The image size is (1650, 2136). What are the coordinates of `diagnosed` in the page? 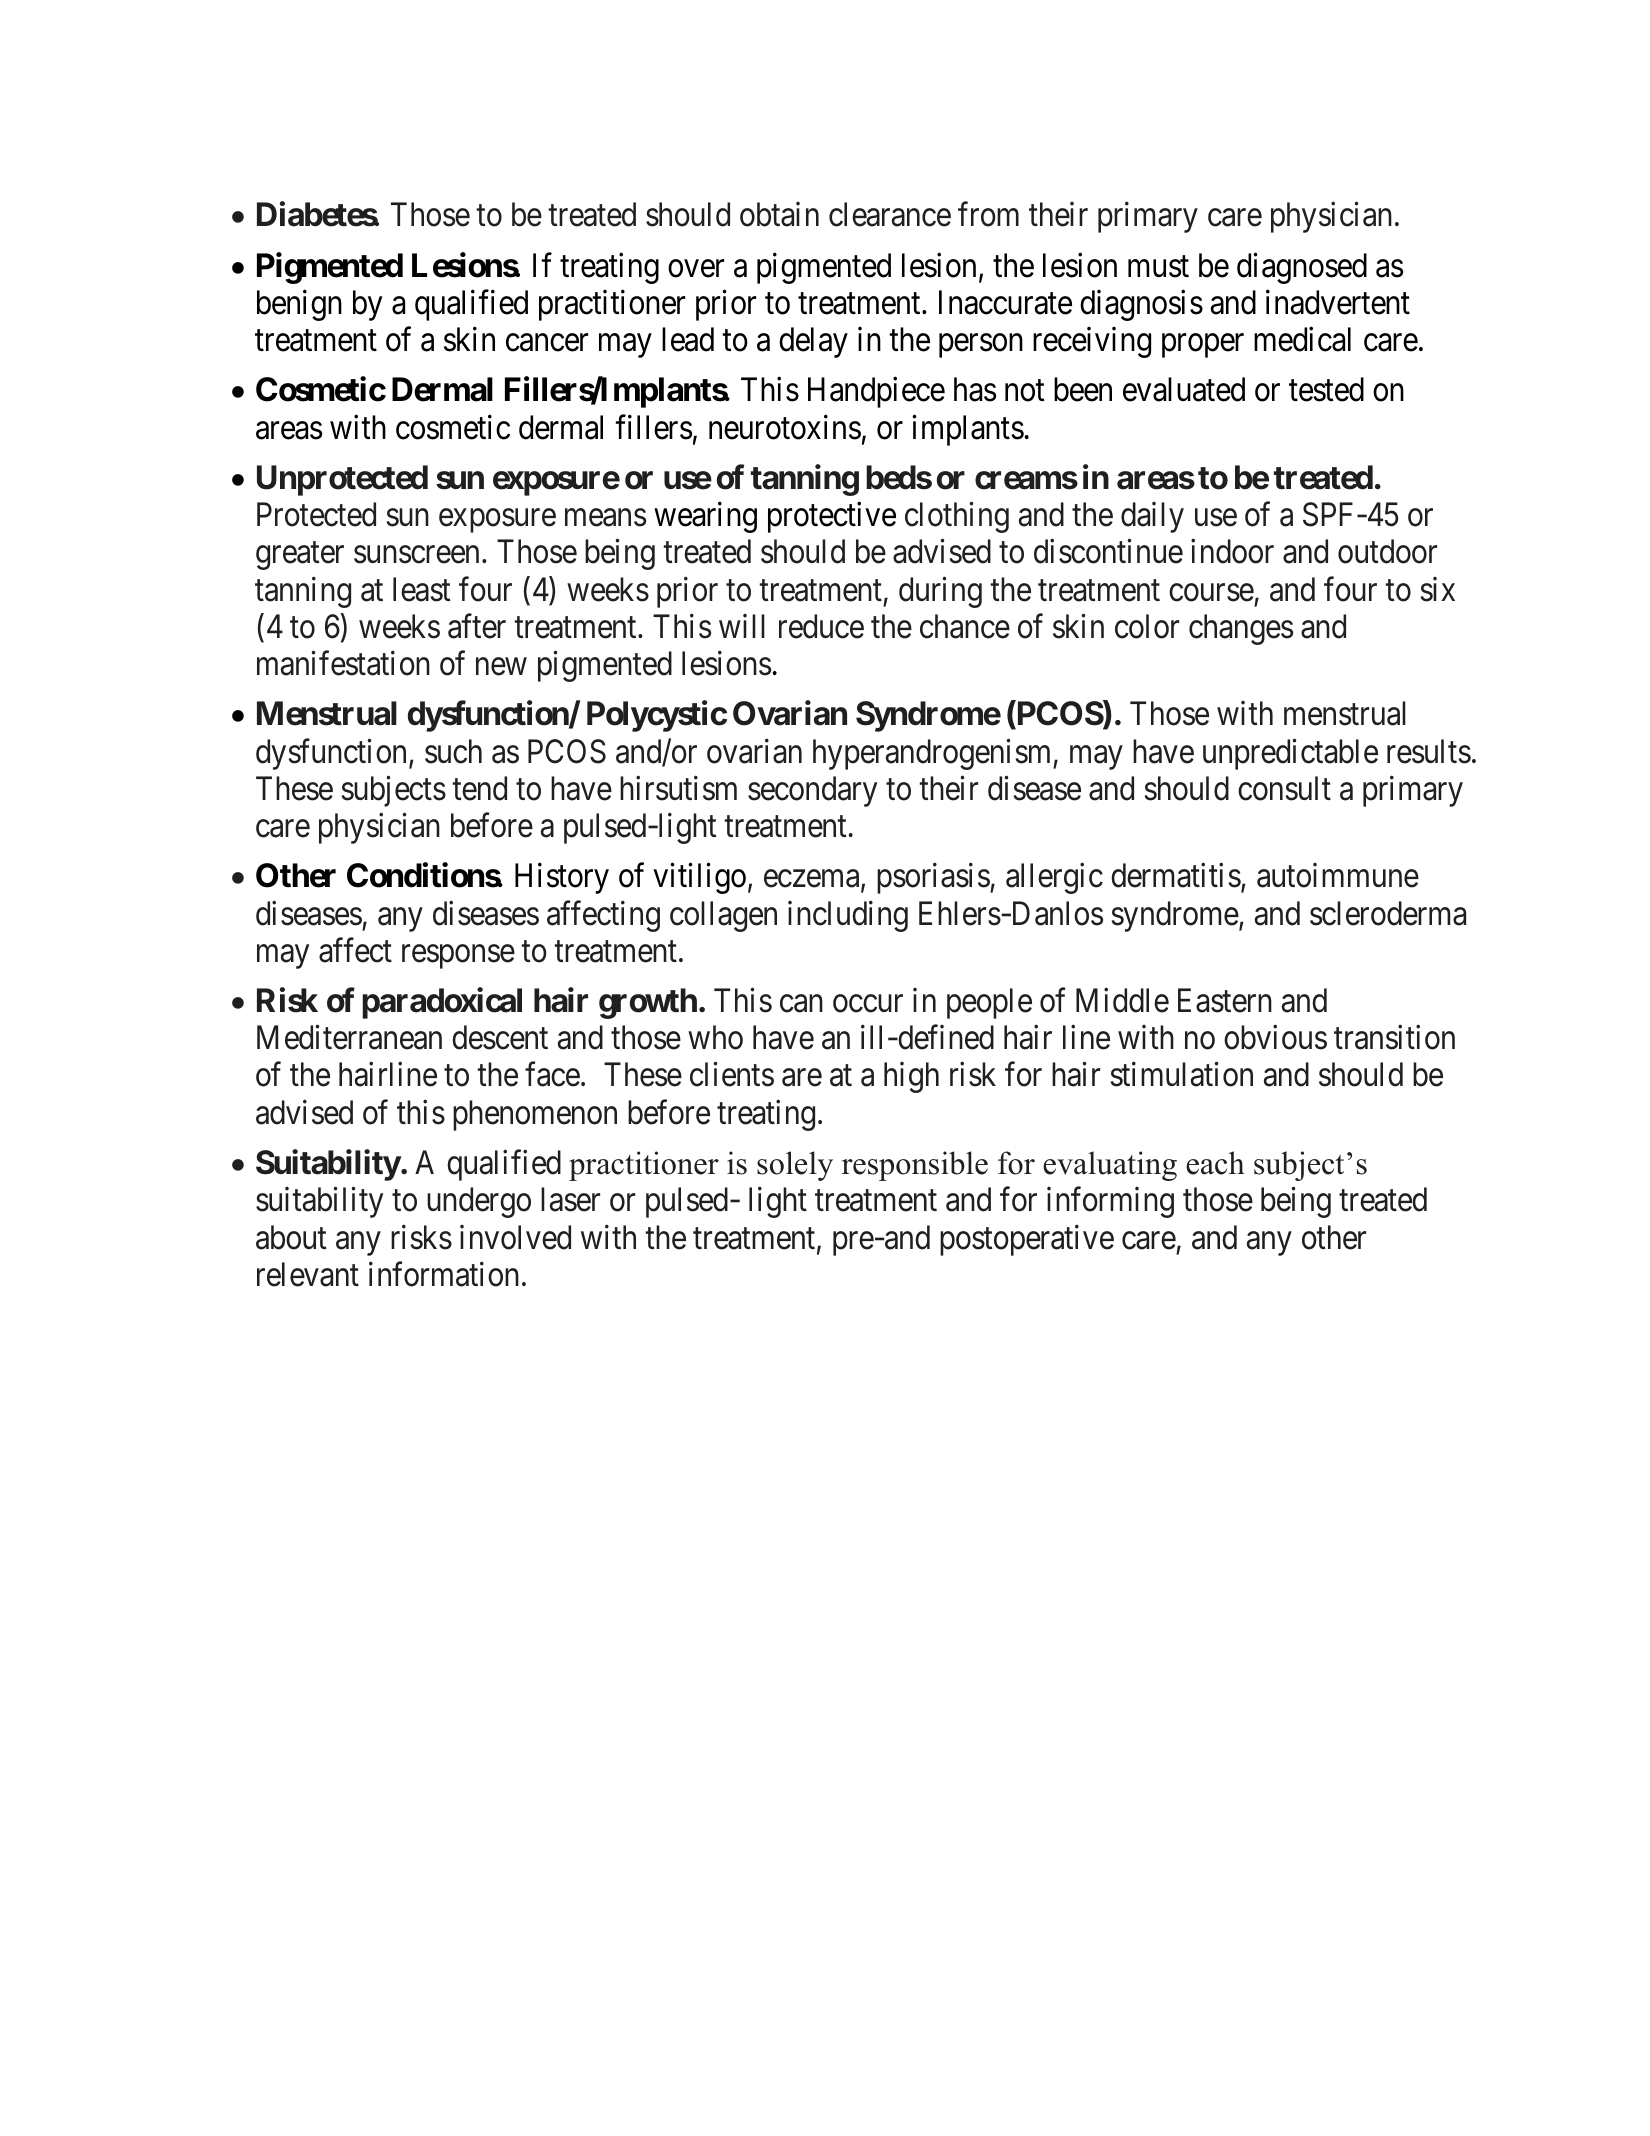 It's located at (1302, 268).
